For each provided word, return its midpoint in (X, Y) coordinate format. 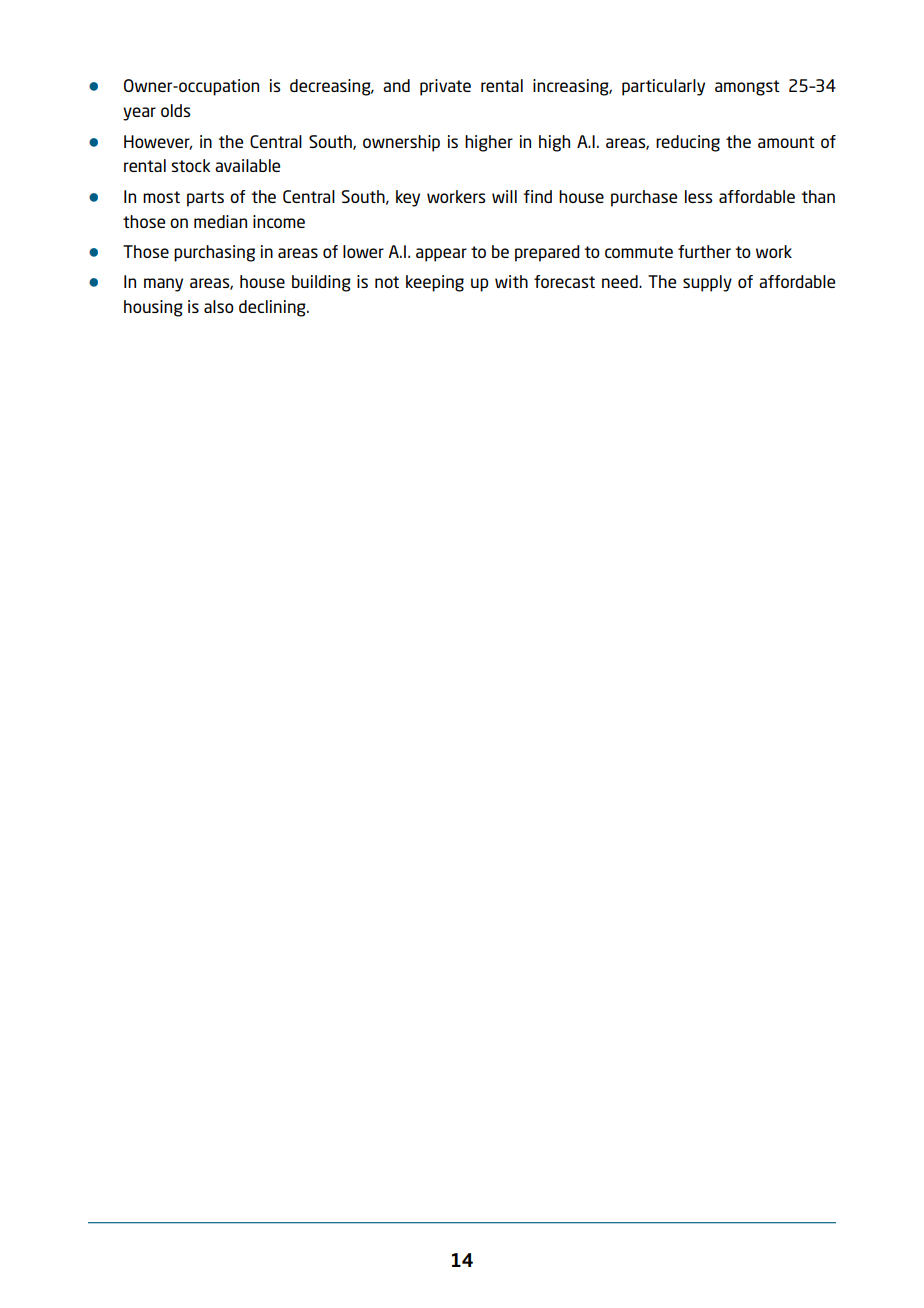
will (504, 196)
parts (205, 199)
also (219, 306)
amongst (747, 88)
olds (176, 110)
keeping (435, 283)
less (699, 196)
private (445, 87)
